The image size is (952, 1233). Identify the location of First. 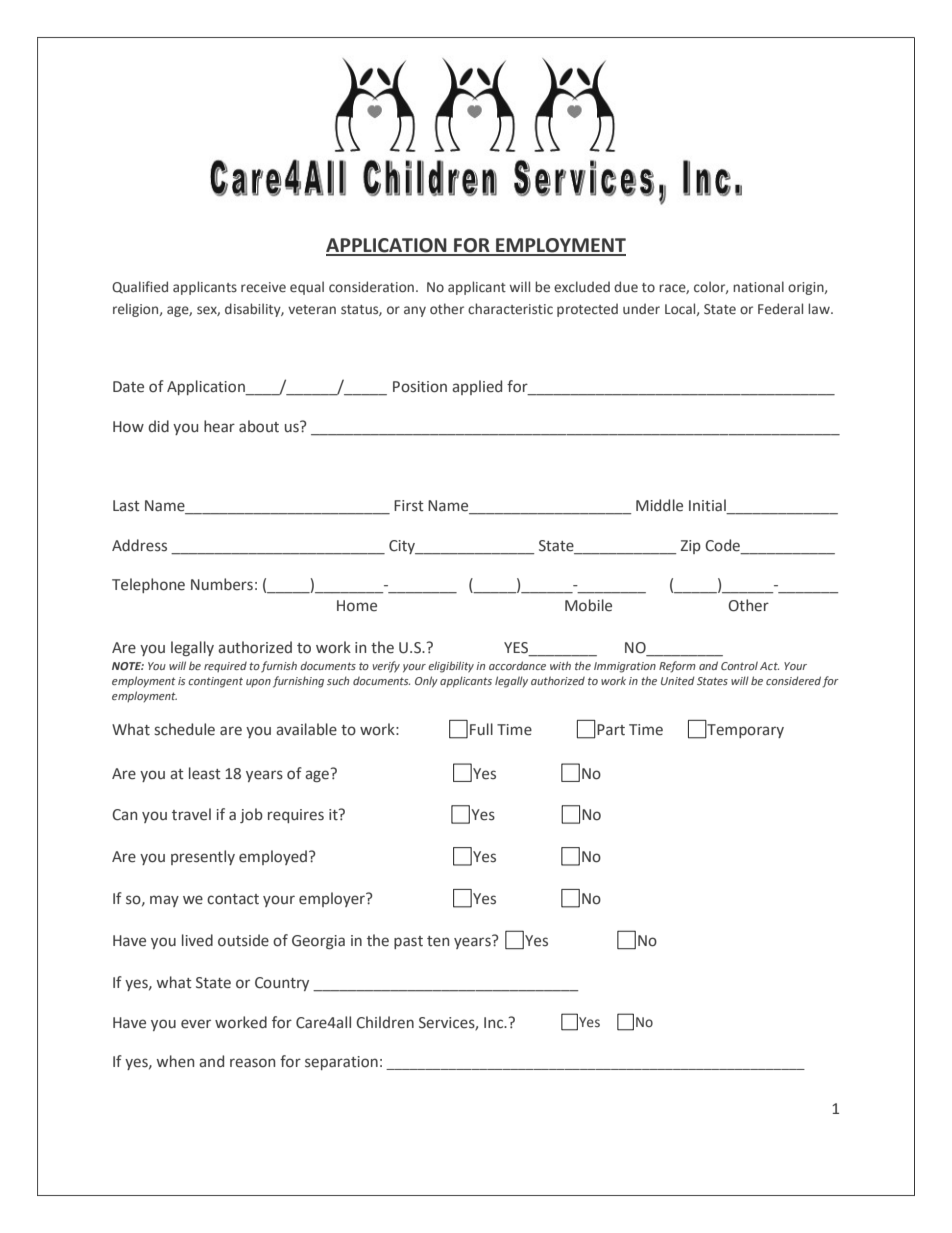
(409, 506).
